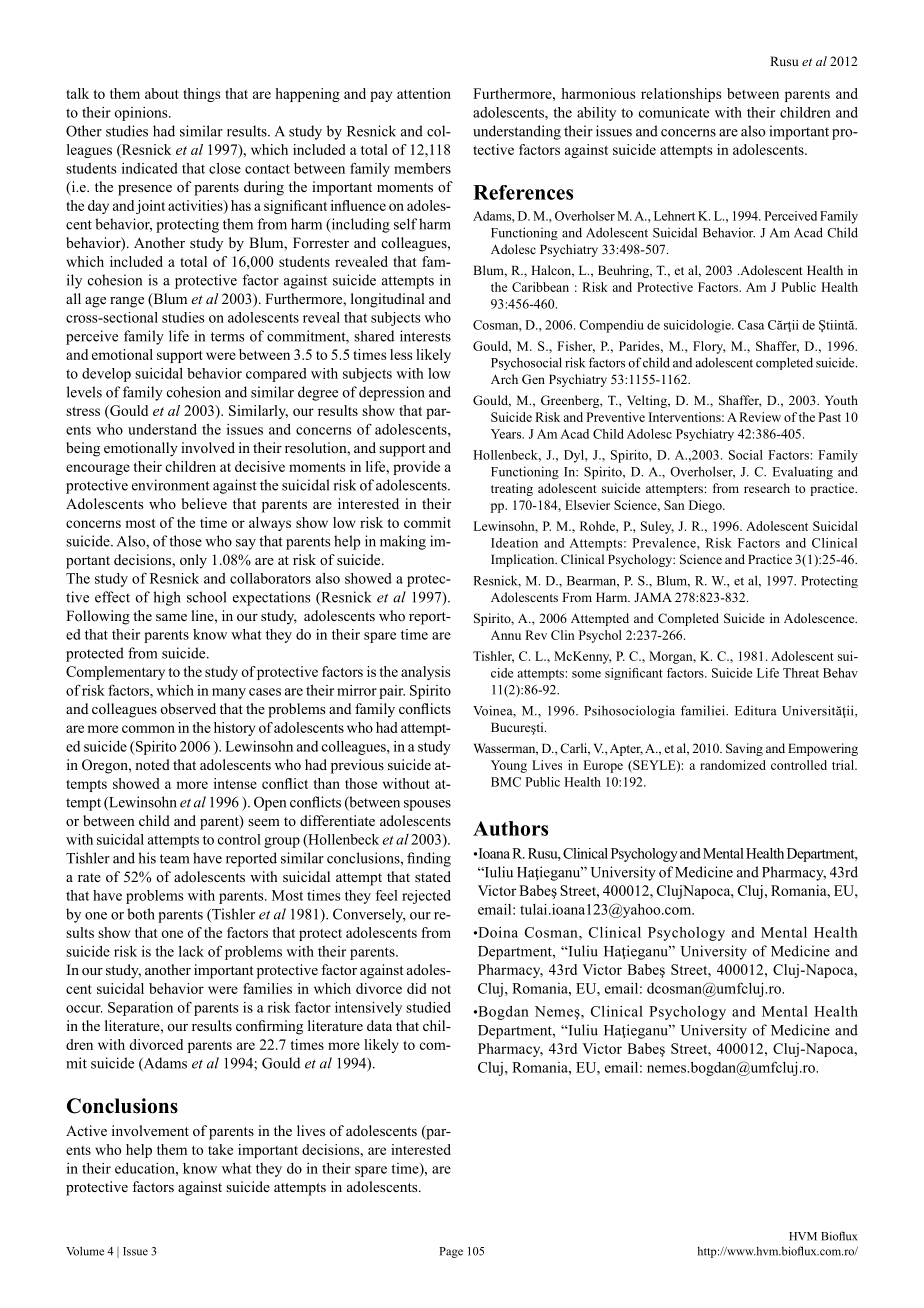 This screenshot has width=924, height=1308. Describe the element at coordinates (425, 673) in the screenshot. I see `analysis` at that location.
